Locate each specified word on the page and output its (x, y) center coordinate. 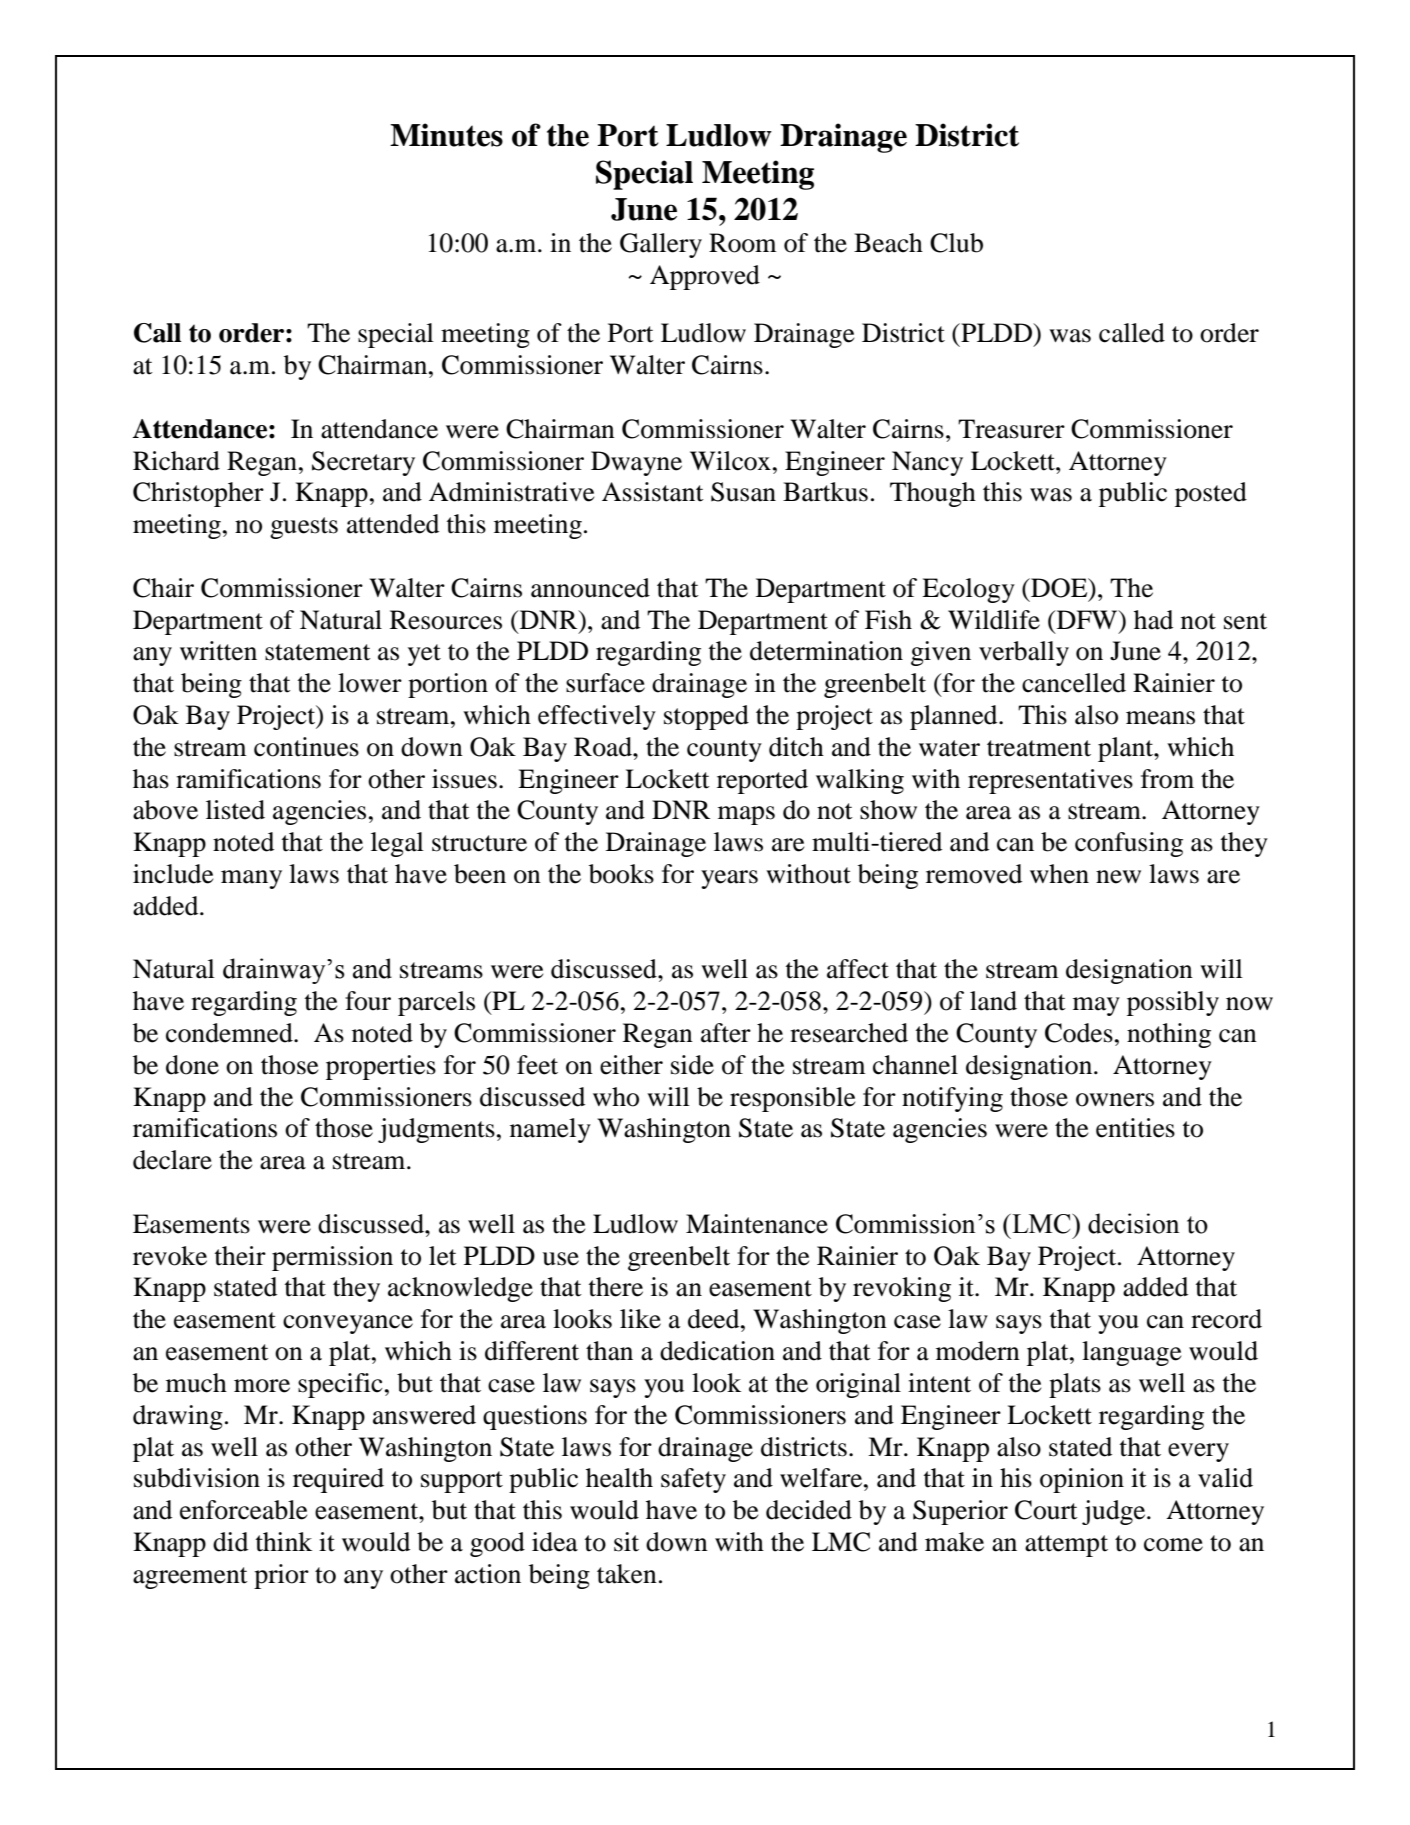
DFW (1087, 619)
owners (1115, 1100)
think (284, 1542)
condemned (230, 1033)
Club (956, 243)
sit (626, 1542)
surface (605, 683)
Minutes (446, 135)
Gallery (661, 245)
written (218, 651)
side (692, 1065)
